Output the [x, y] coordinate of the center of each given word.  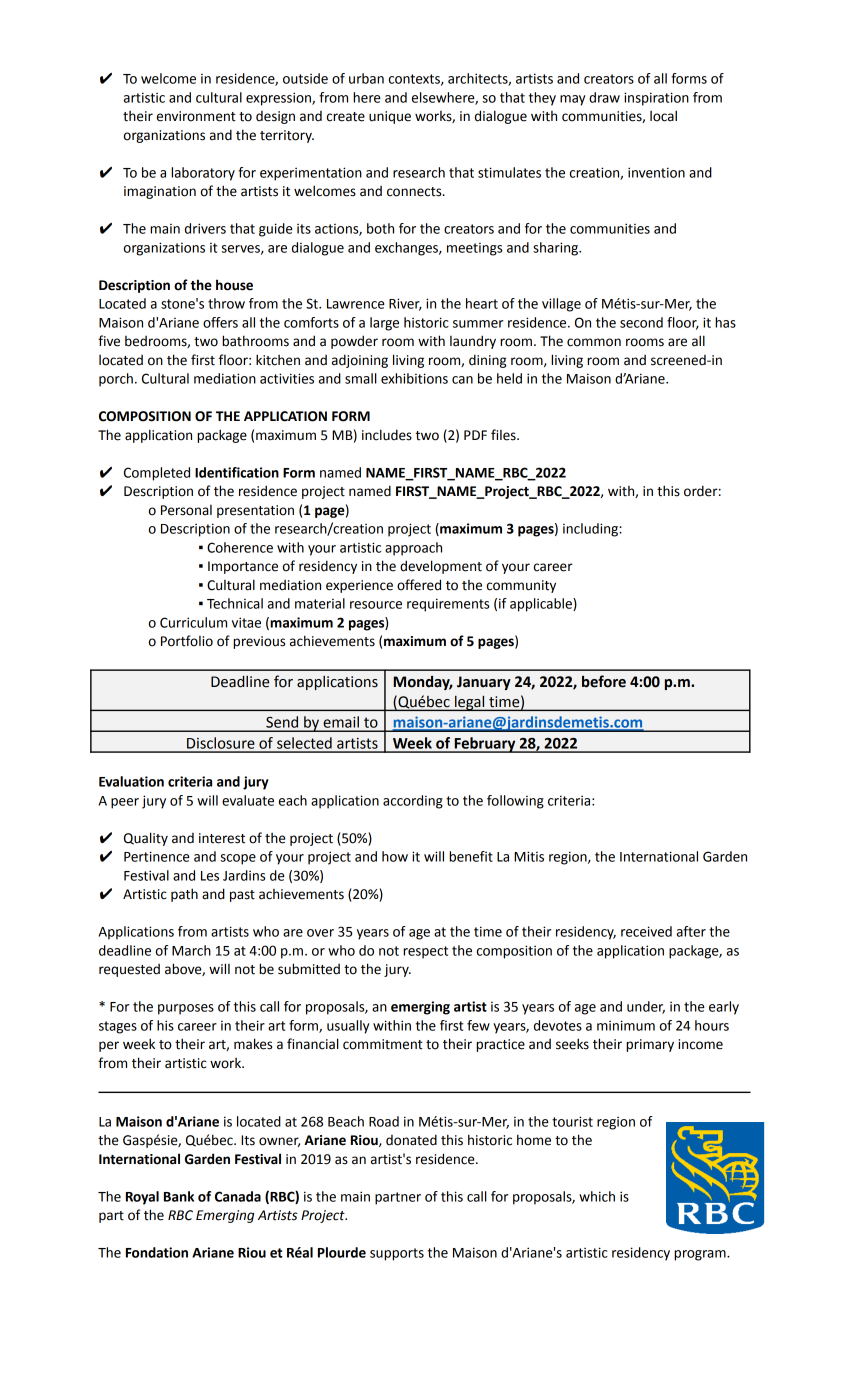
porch [116, 380]
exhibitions [414, 378]
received [646, 931]
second [641, 322]
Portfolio [187, 641]
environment [196, 116]
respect [425, 952]
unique [390, 117]
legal [470, 703]
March [191, 950]
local [663, 116]
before [604, 681]
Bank [179, 1196]
